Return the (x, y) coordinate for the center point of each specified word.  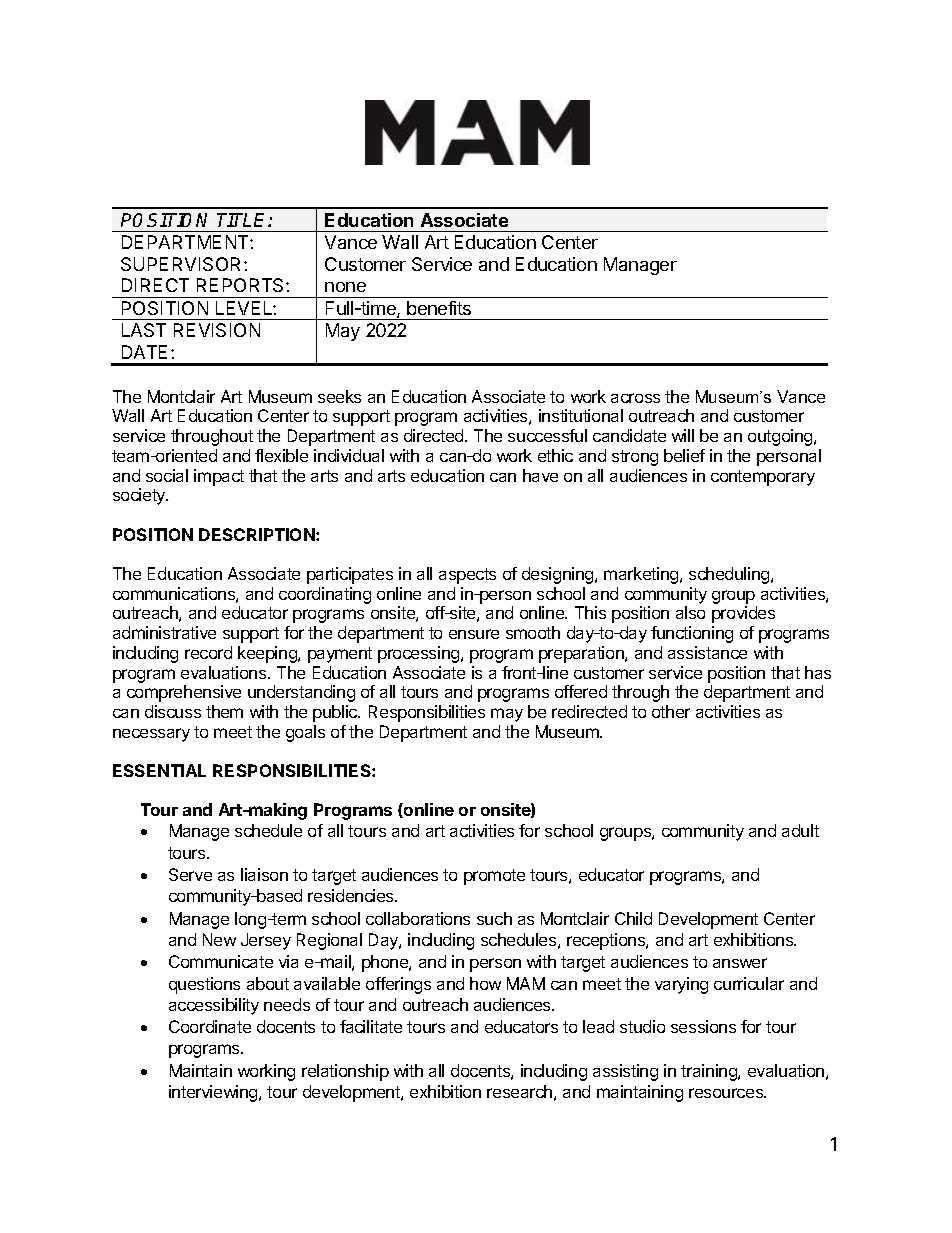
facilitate (371, 1026)
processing (420, 654)
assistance (707, 652)
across (635, 398)
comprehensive (184, 693)
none (345, 287)
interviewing (214, 1093)
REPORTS (242, 285)
